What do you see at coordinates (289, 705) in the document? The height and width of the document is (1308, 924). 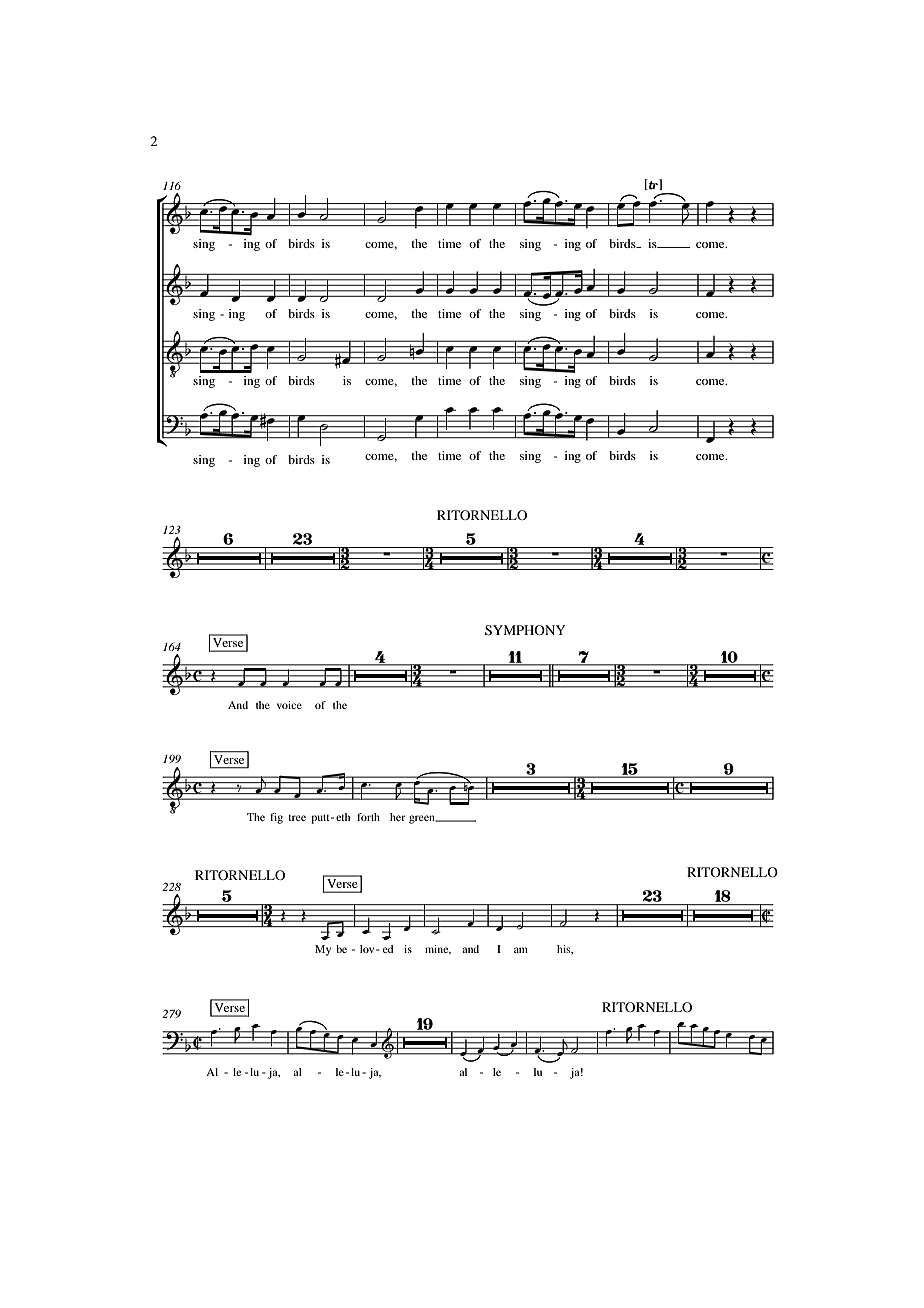 I see `voice` at bounding box center [289, 705].
